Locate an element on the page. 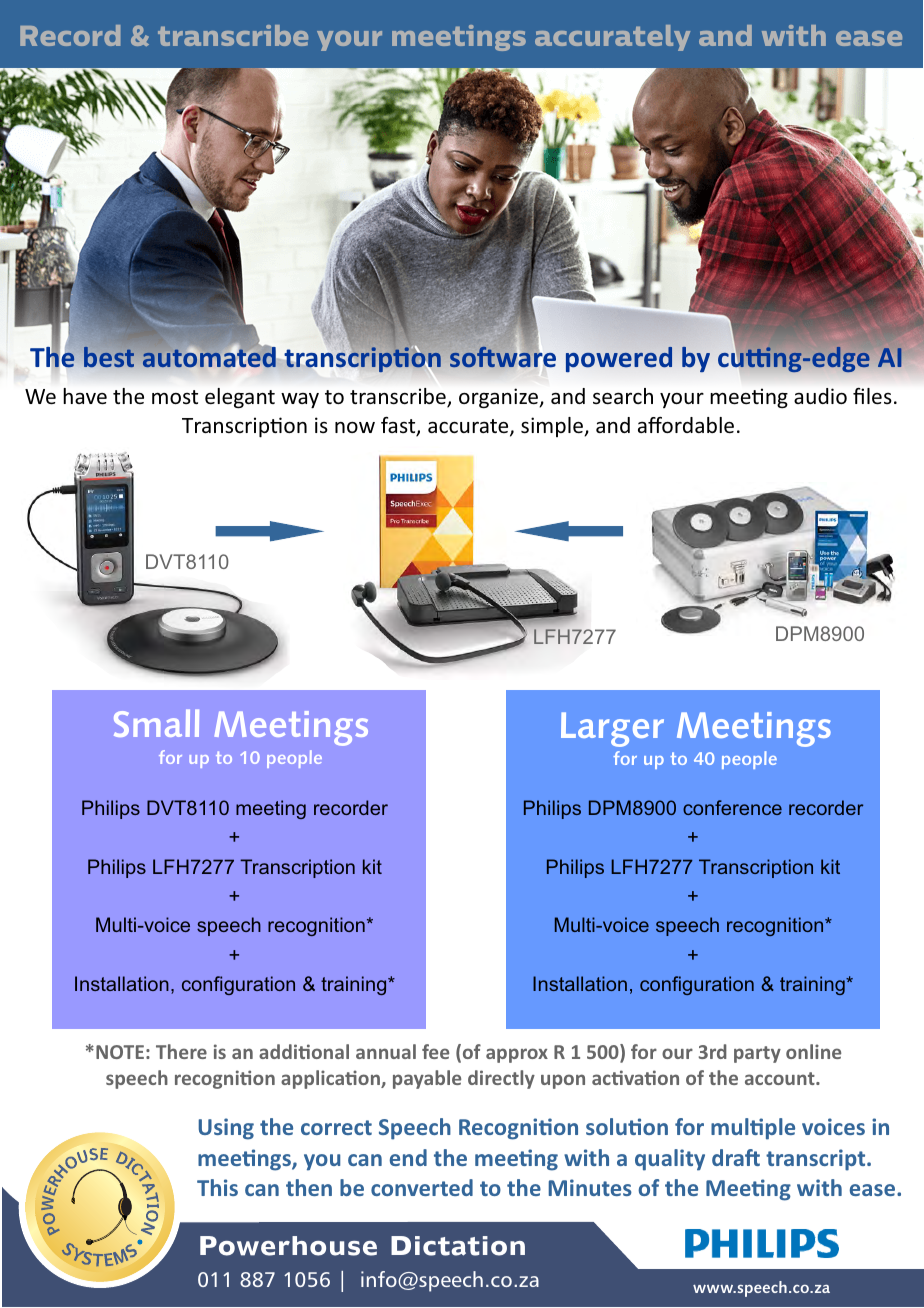 The width and height of the page is (924, 1308). This is located at coordinates (217, 1187).
